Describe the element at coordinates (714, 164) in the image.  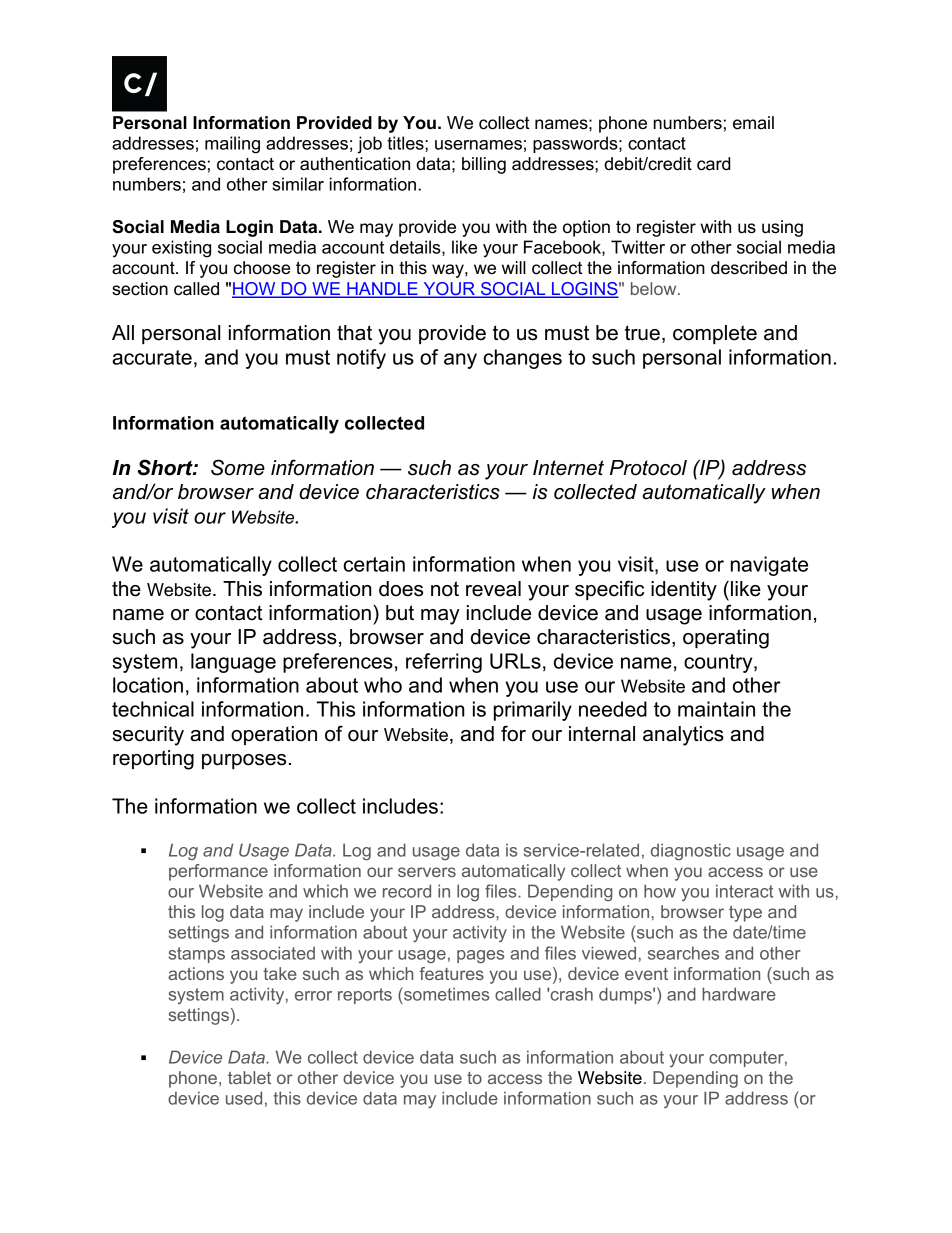
I see `card` at that location.
